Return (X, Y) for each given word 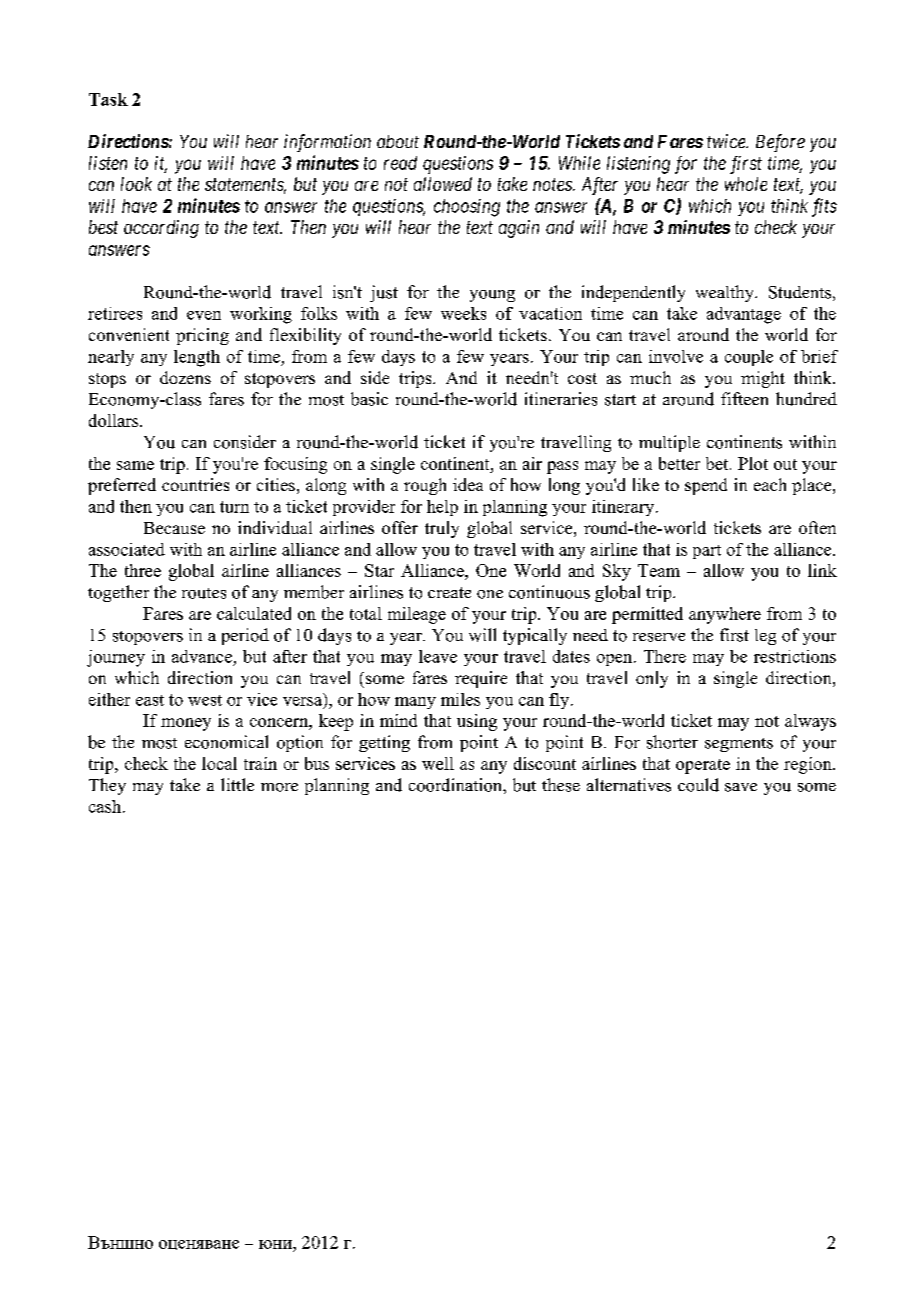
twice (727, 141)
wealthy (726, 293)
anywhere (725, 615)
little (237, 784)
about (398, 141)
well (438, 763)
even (204, 315)
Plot (753, 463)
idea (468, 484)
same (135, 465)
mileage (417, 615)
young (492, 296)
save (741, 787)
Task (108, 99)
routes (204, 593)
